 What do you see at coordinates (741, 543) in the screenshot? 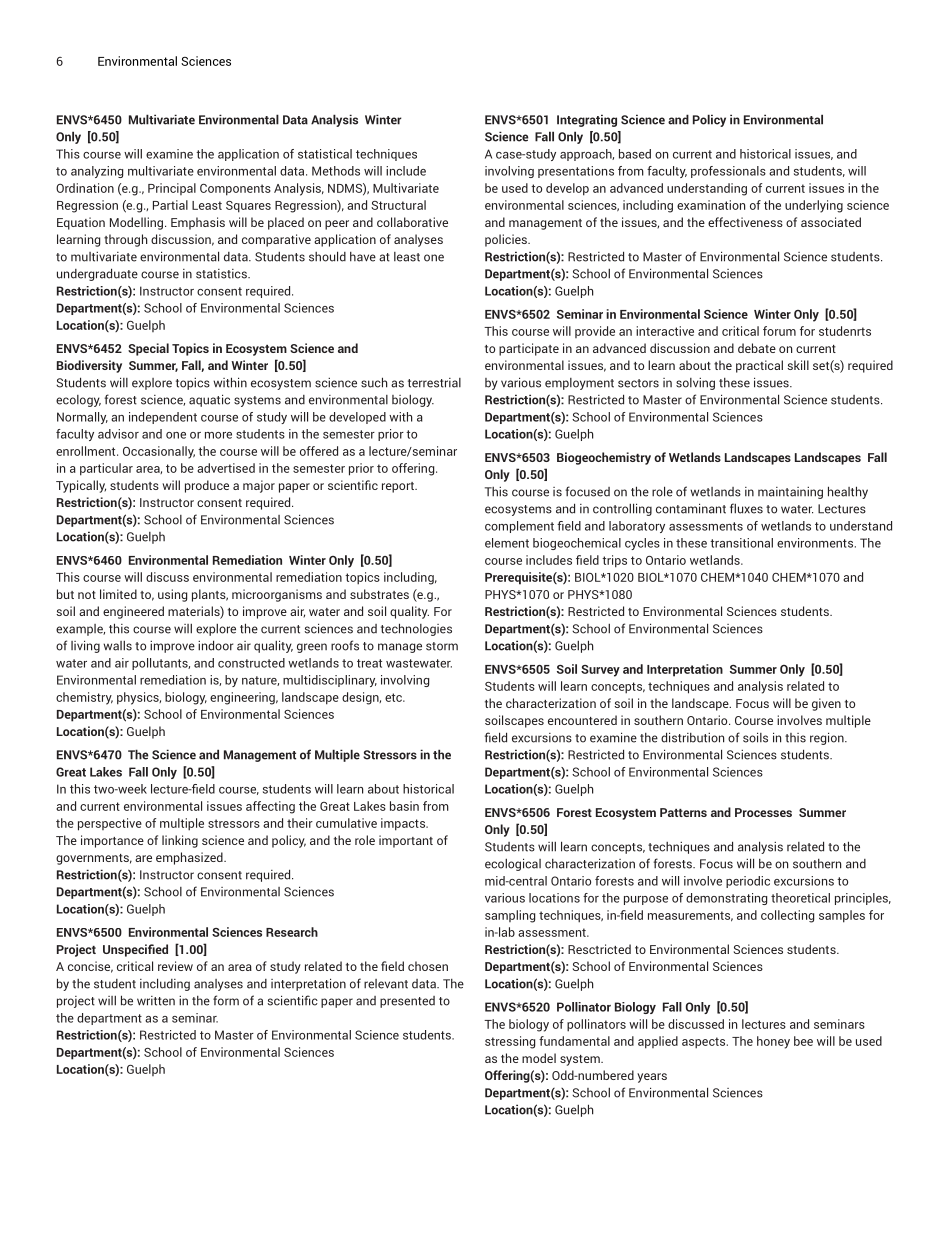
I see `transitional` at bounding box center [741, 543].
